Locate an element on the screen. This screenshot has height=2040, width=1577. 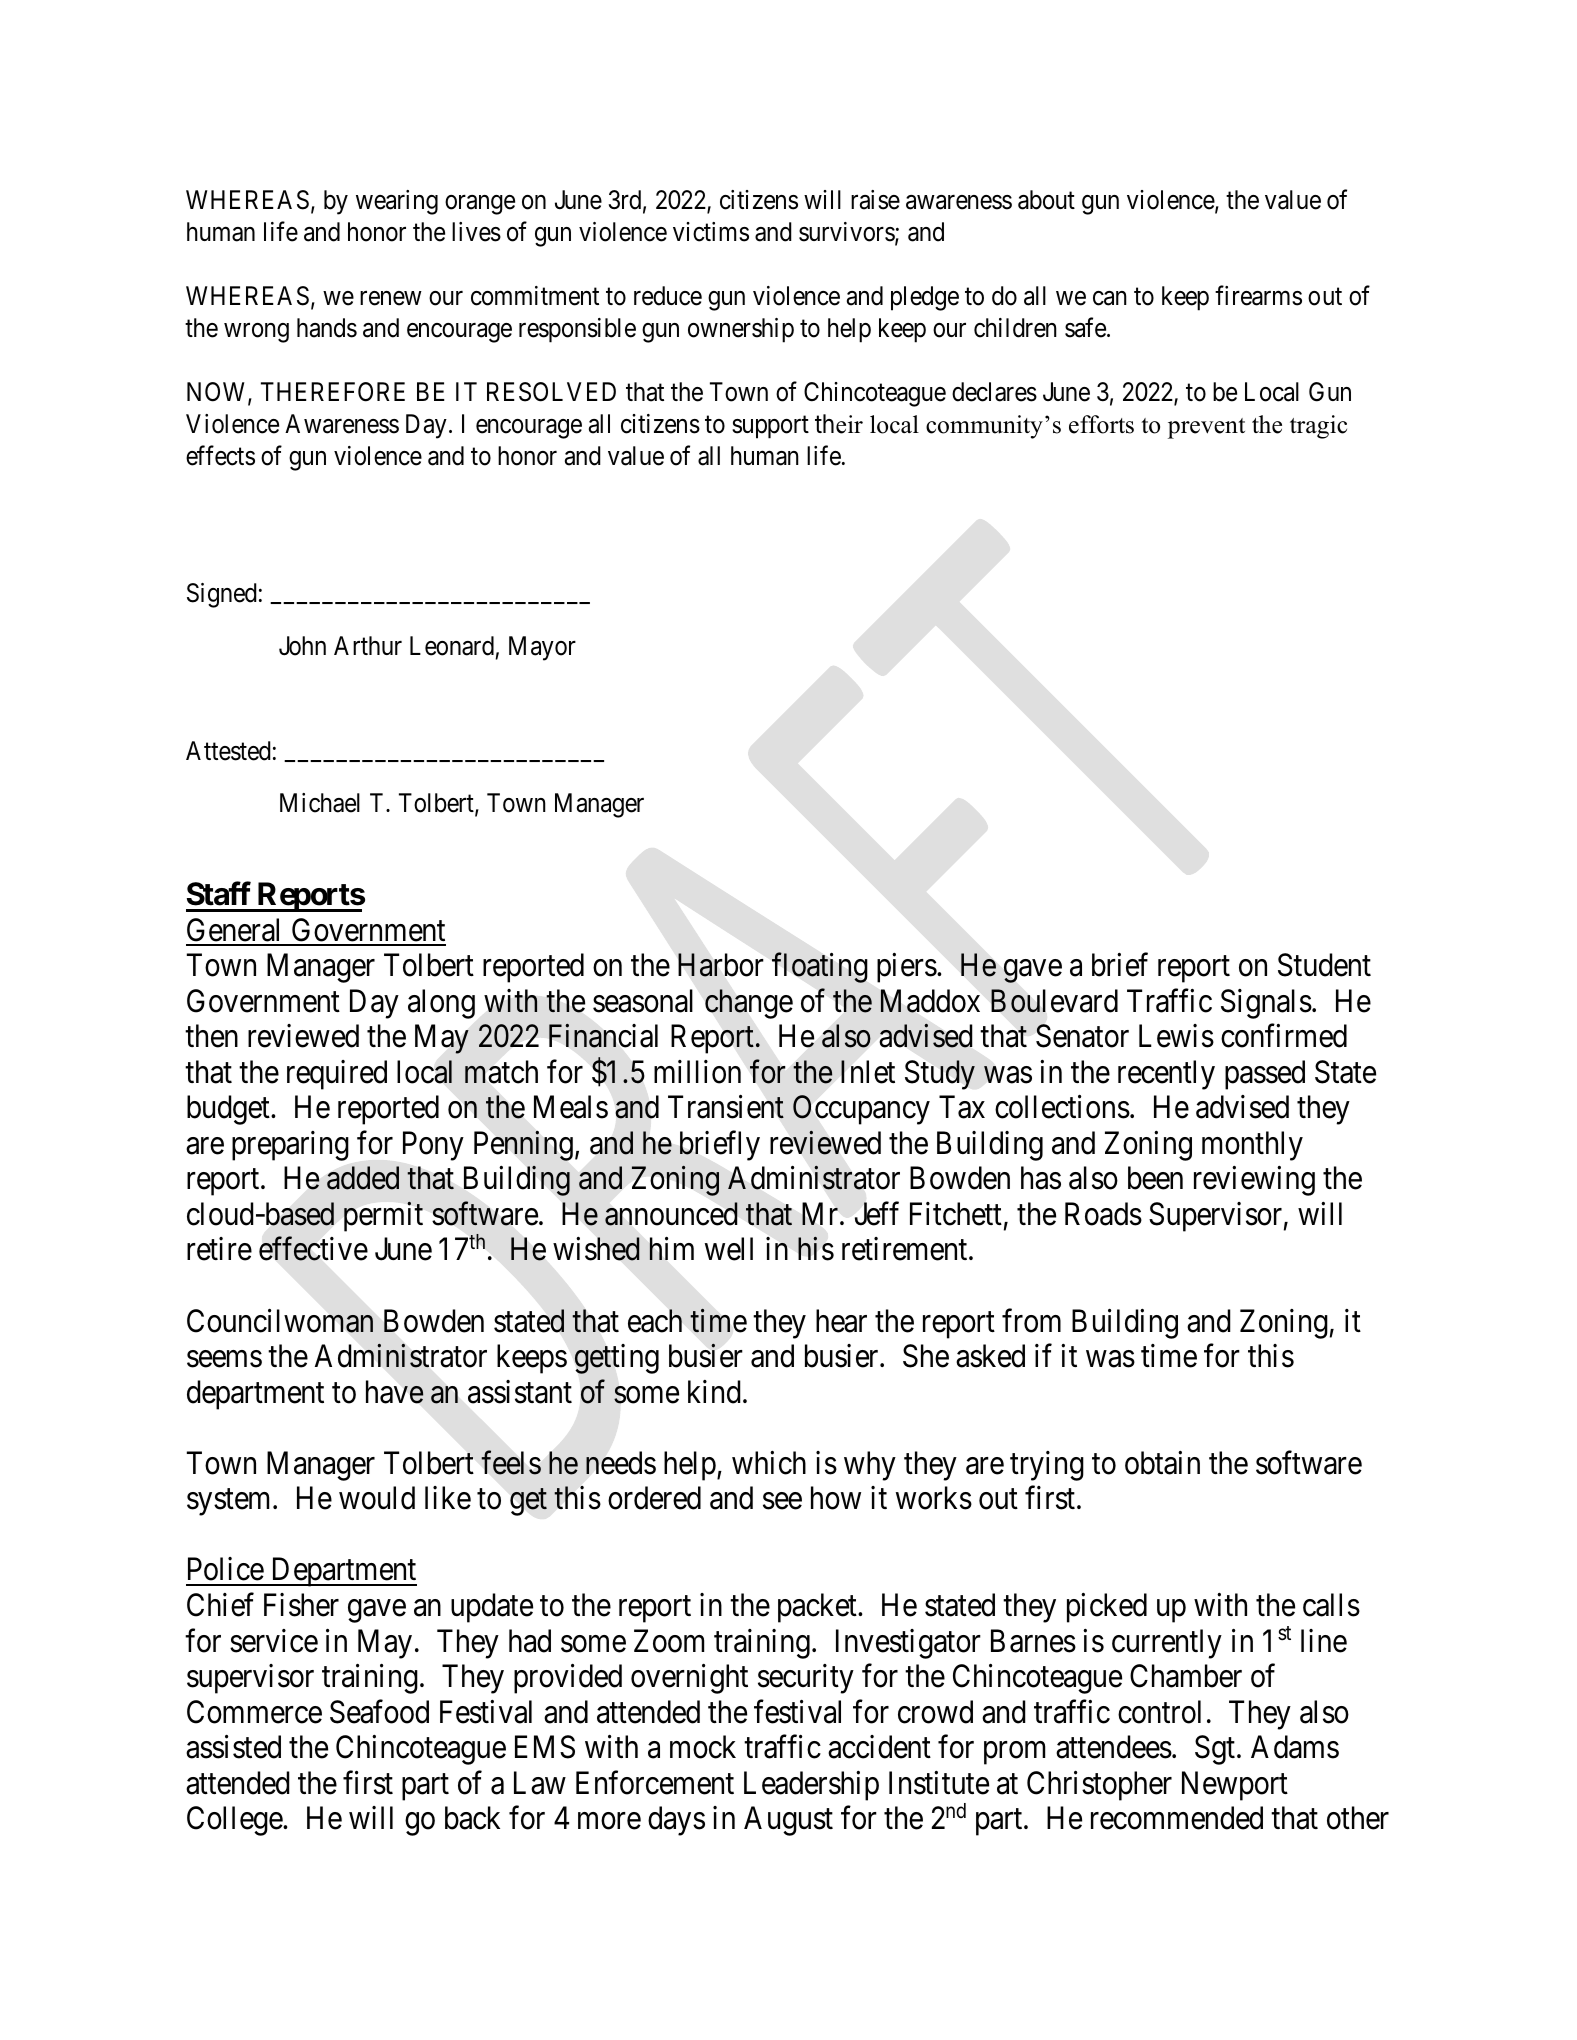
change is located at coordinates (749, 1004).
